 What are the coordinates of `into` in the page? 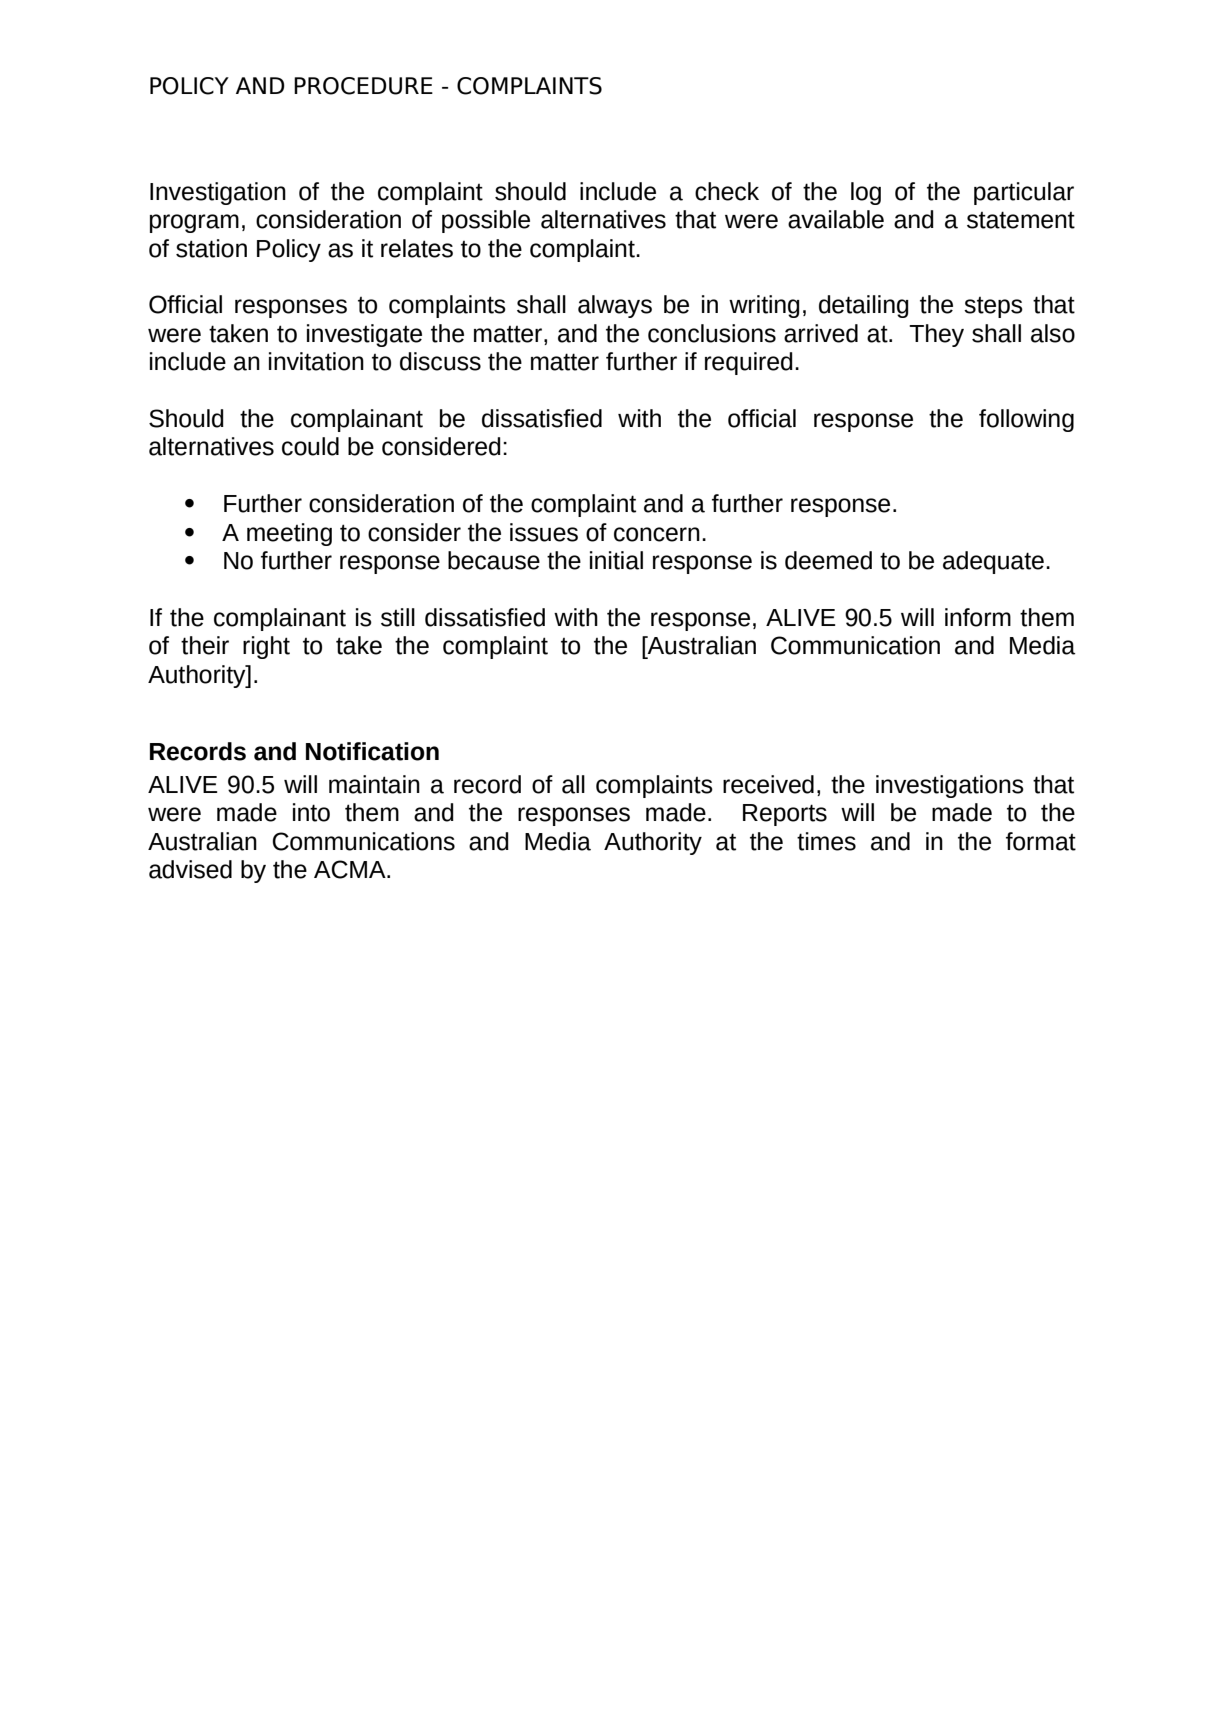 It's located at (311, 812).
